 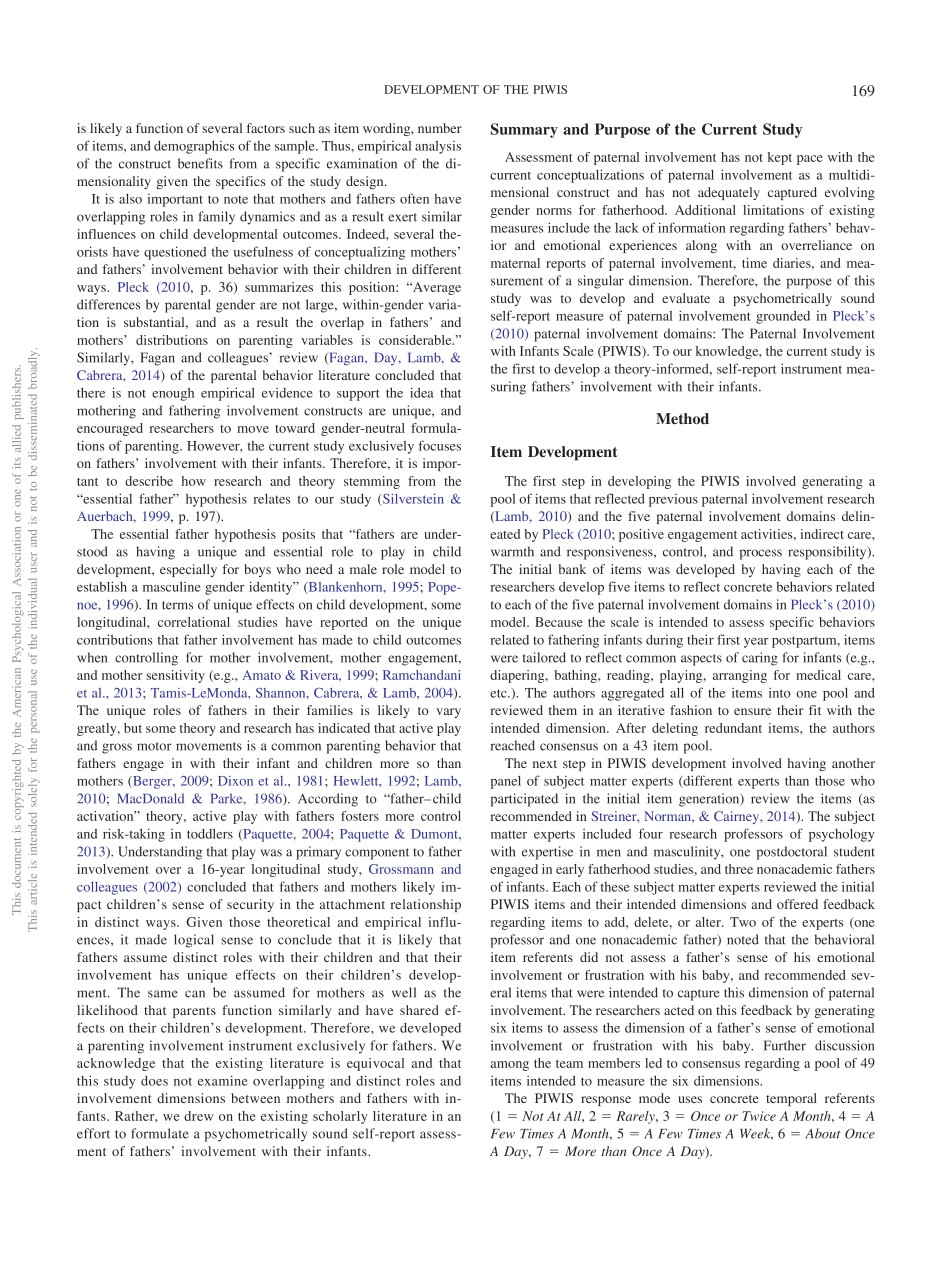 I want to click on ensure, so click(x=752, y=711).
